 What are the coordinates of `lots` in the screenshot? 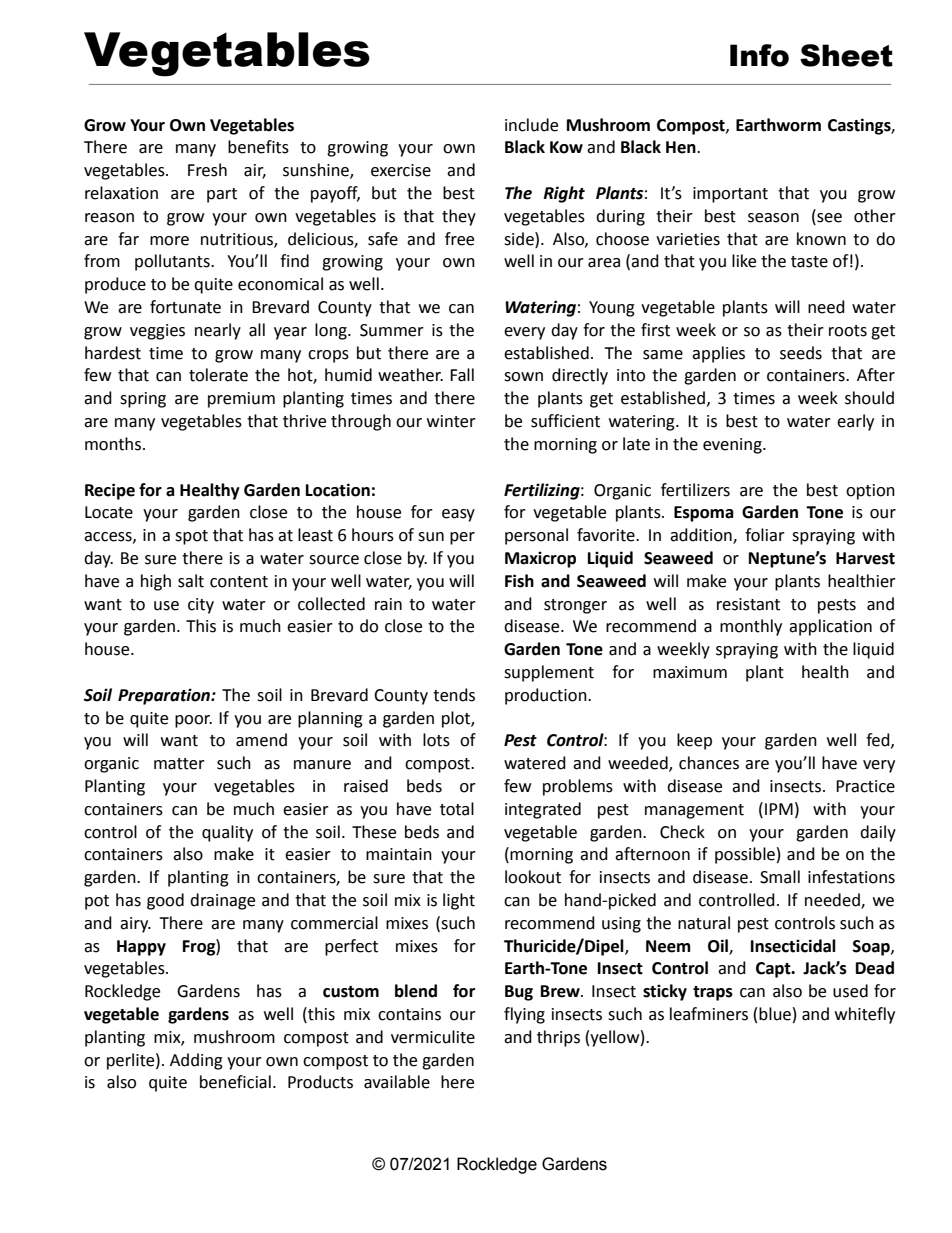 It's located at (436, 740).
